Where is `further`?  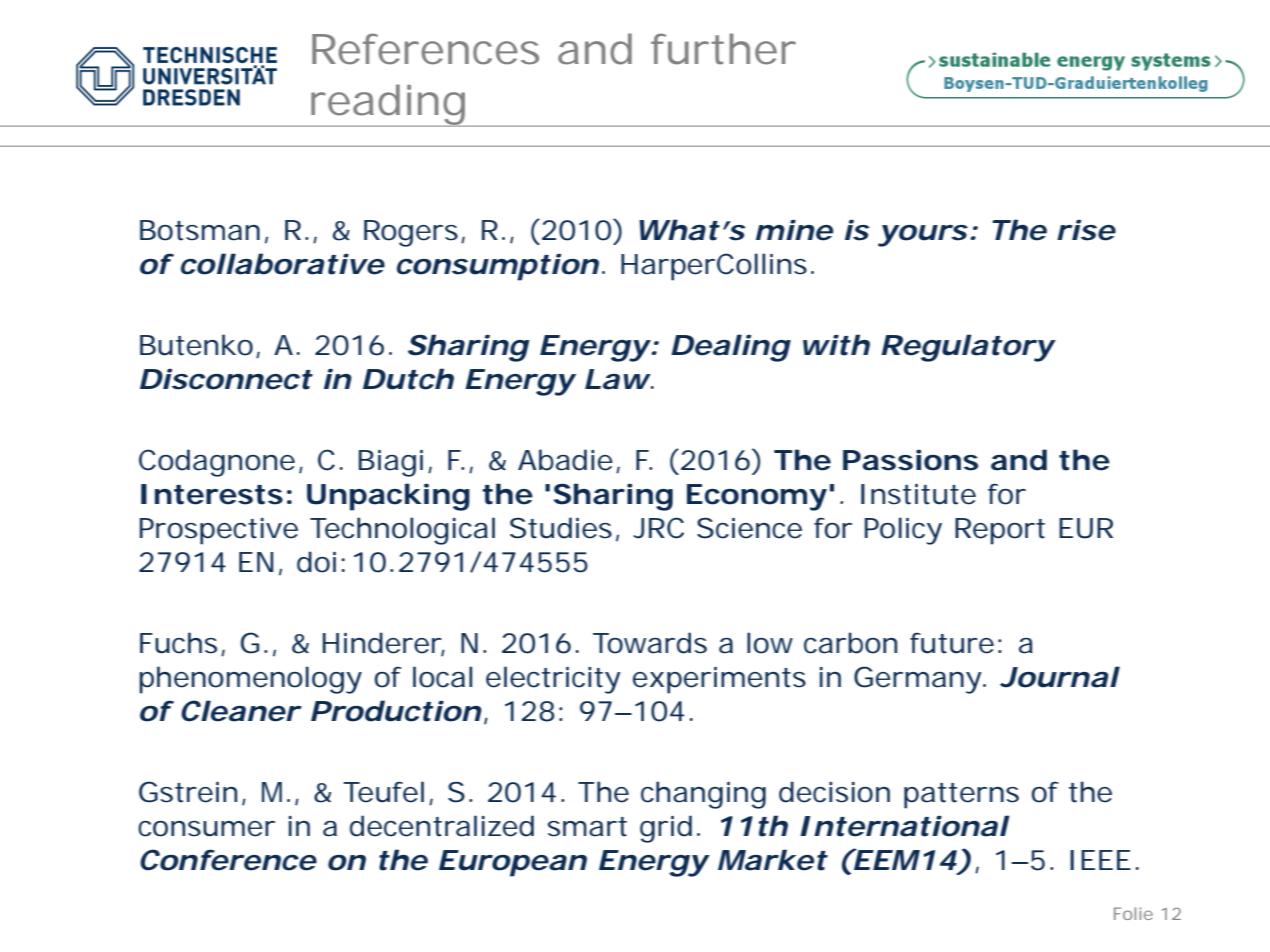 further is located at coordinates (723, 49).
